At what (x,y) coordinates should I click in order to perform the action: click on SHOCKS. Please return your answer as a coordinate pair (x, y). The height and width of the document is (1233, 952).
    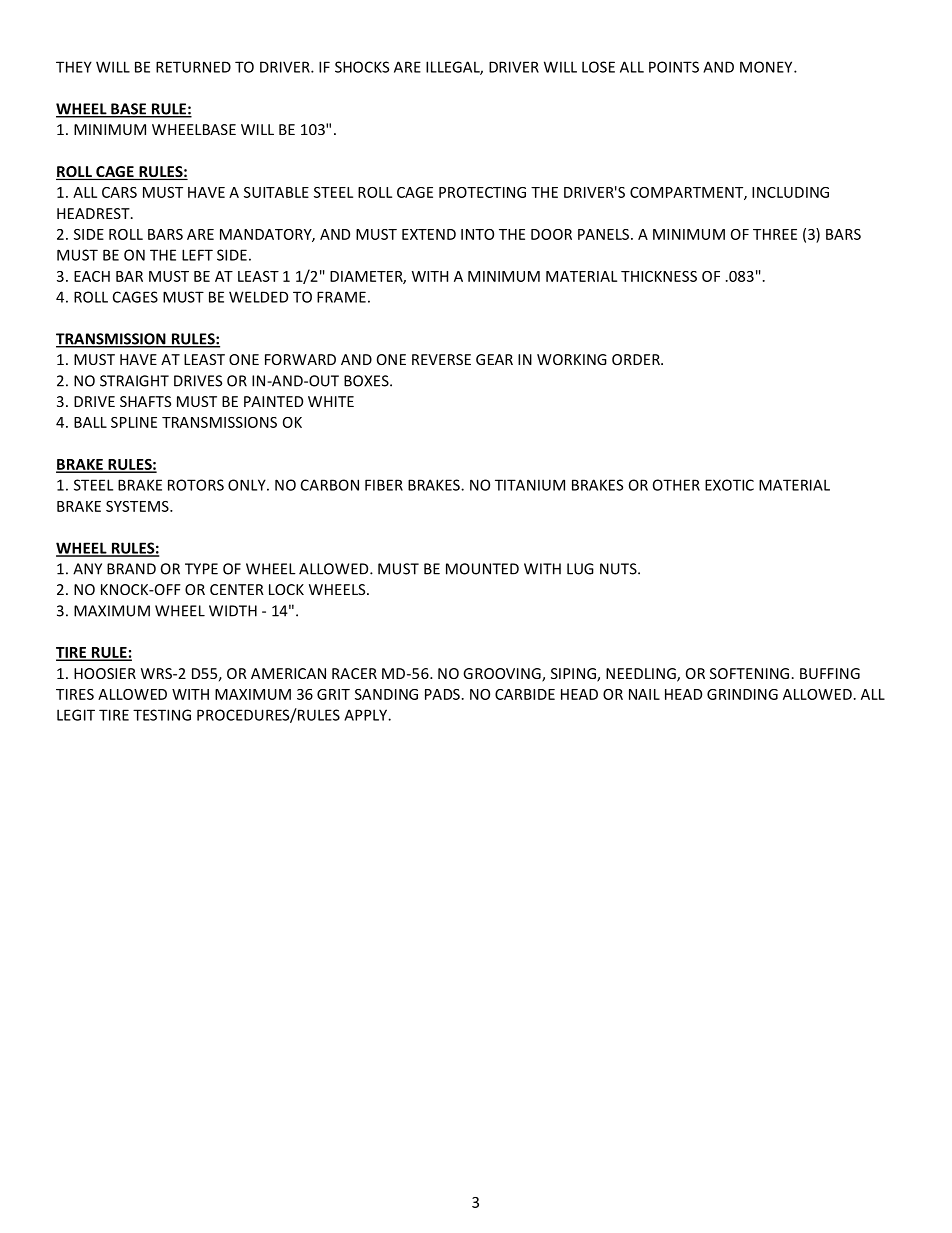
    Looking at the image, I should click on (362, 67).
